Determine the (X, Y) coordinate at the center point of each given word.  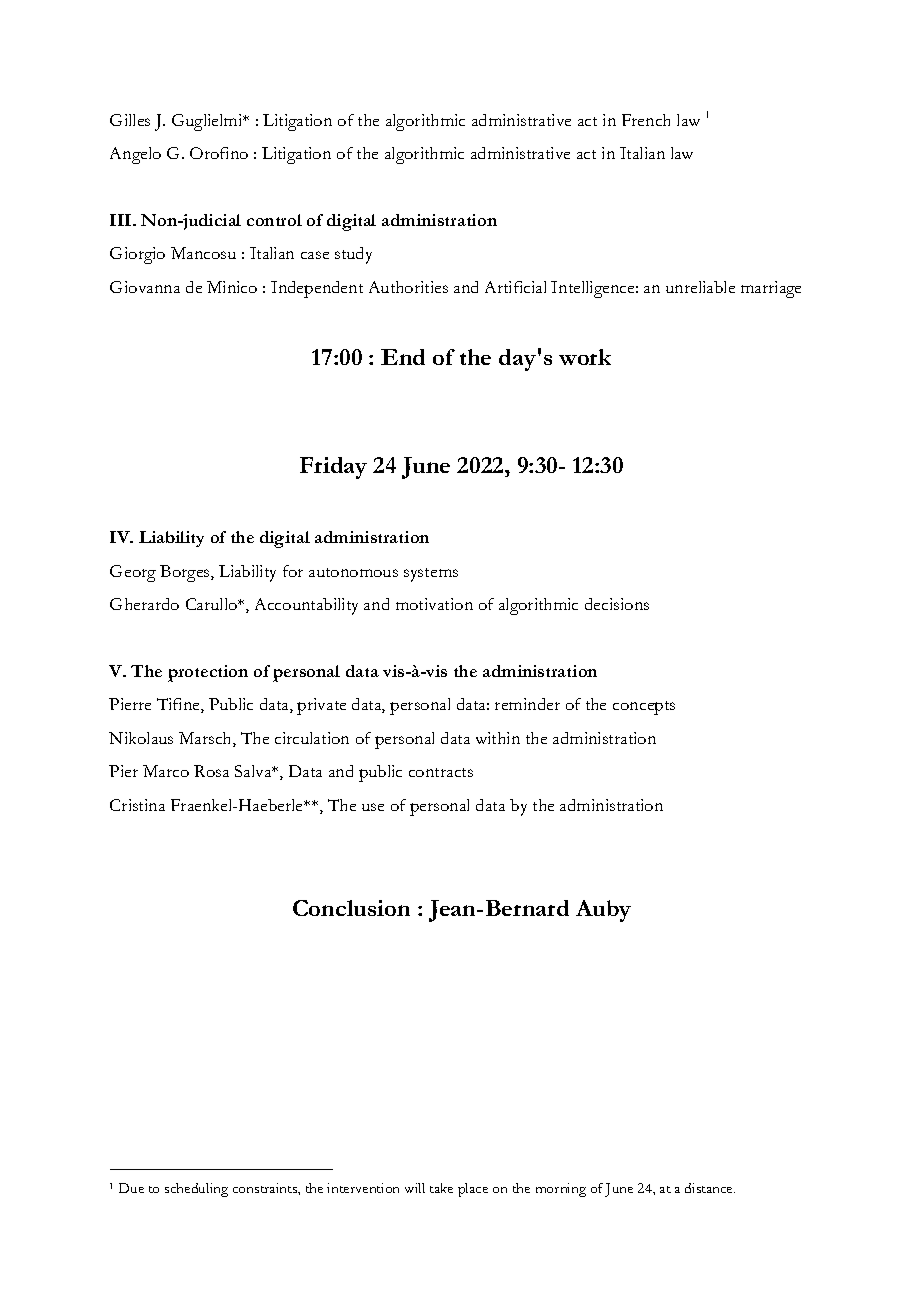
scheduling (196, 1190)
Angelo (135, 155)
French (646, 120)
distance (710, 1188)
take (441, 1188)
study (353, 255)
